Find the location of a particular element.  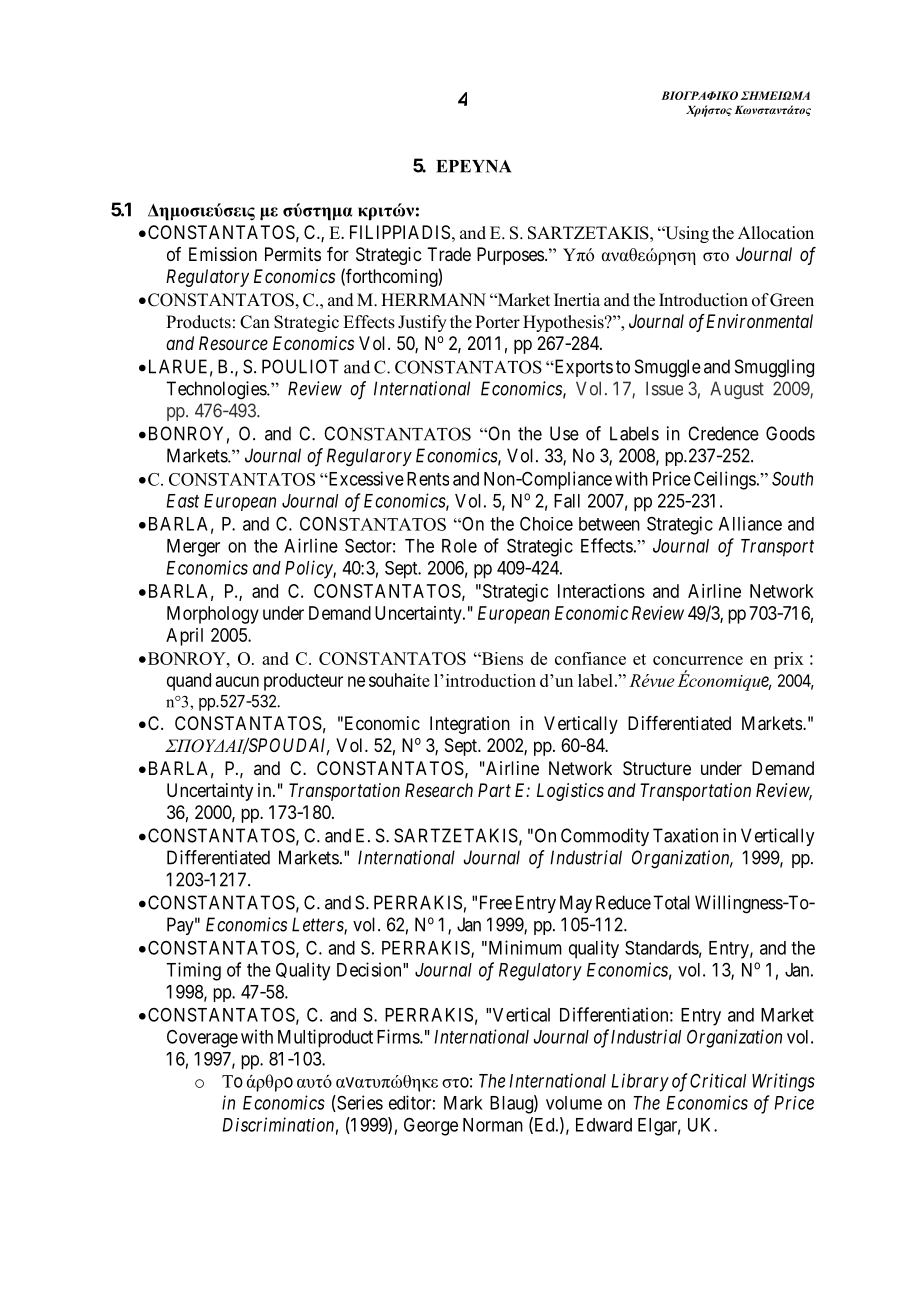

Alliance is located at coordinates (750, 523).
